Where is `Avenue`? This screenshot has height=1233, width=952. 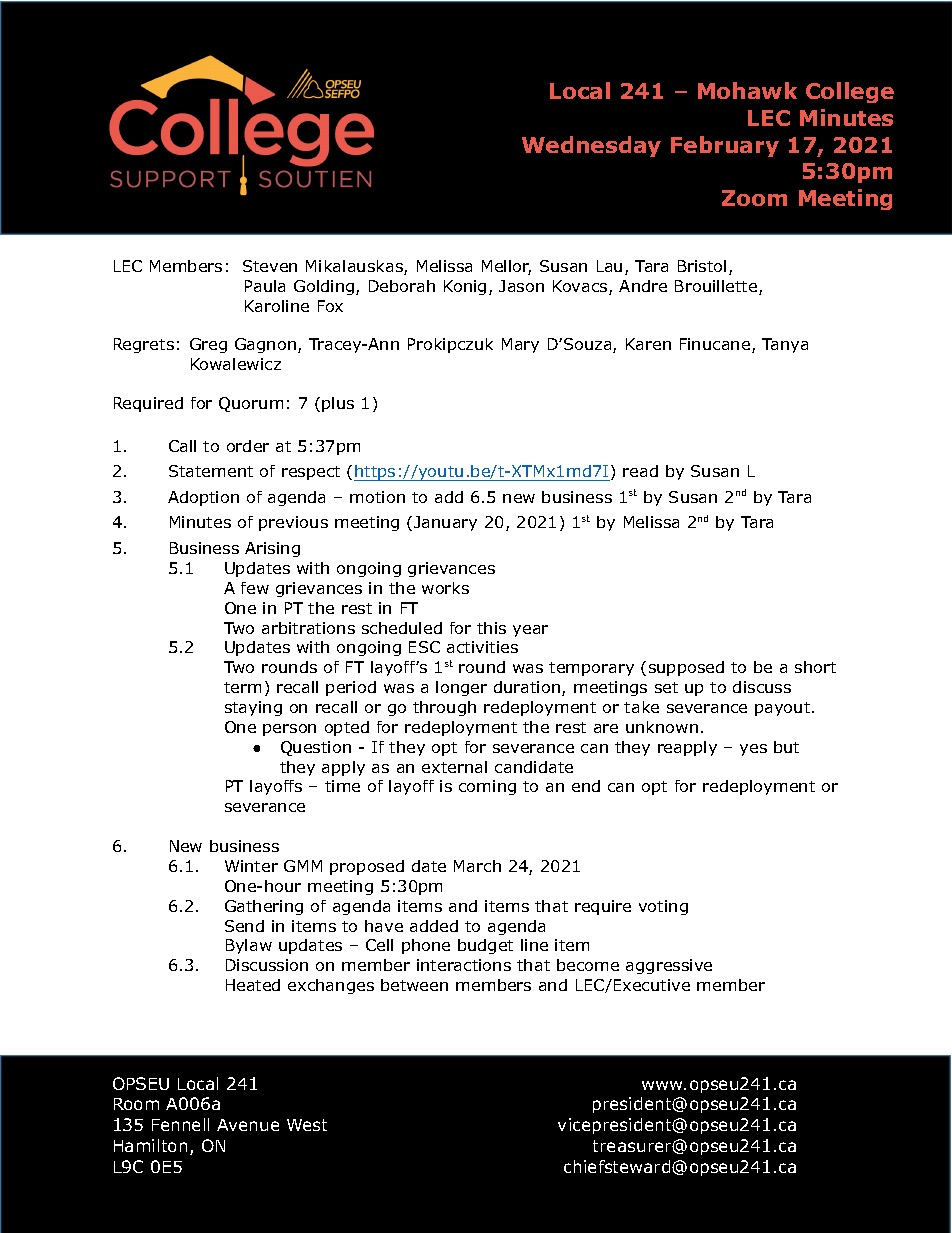
Avenue is located at coordinates (248, 1125).
